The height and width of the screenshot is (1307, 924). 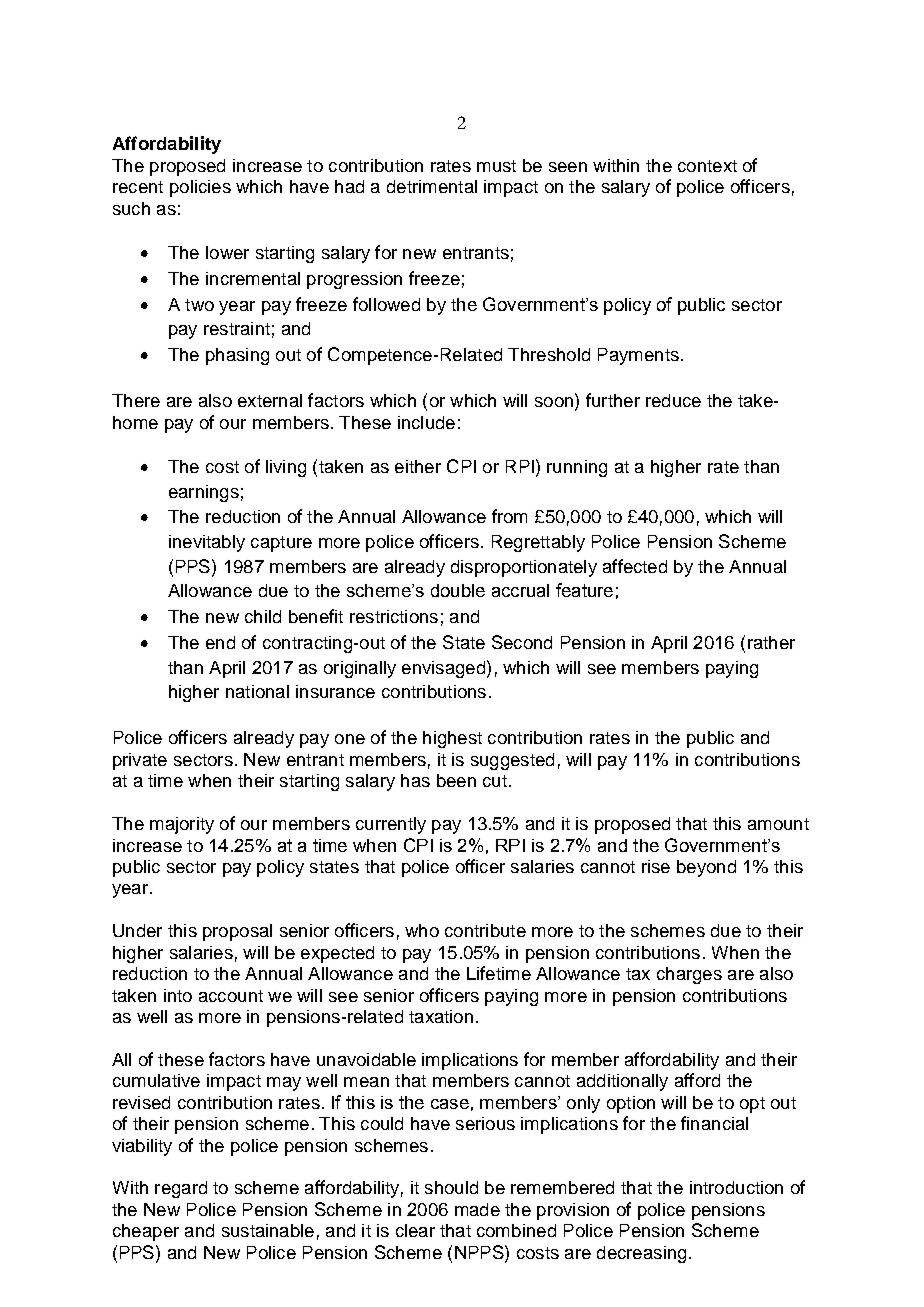 I want to click on rather, so click(x=771, y=642).
